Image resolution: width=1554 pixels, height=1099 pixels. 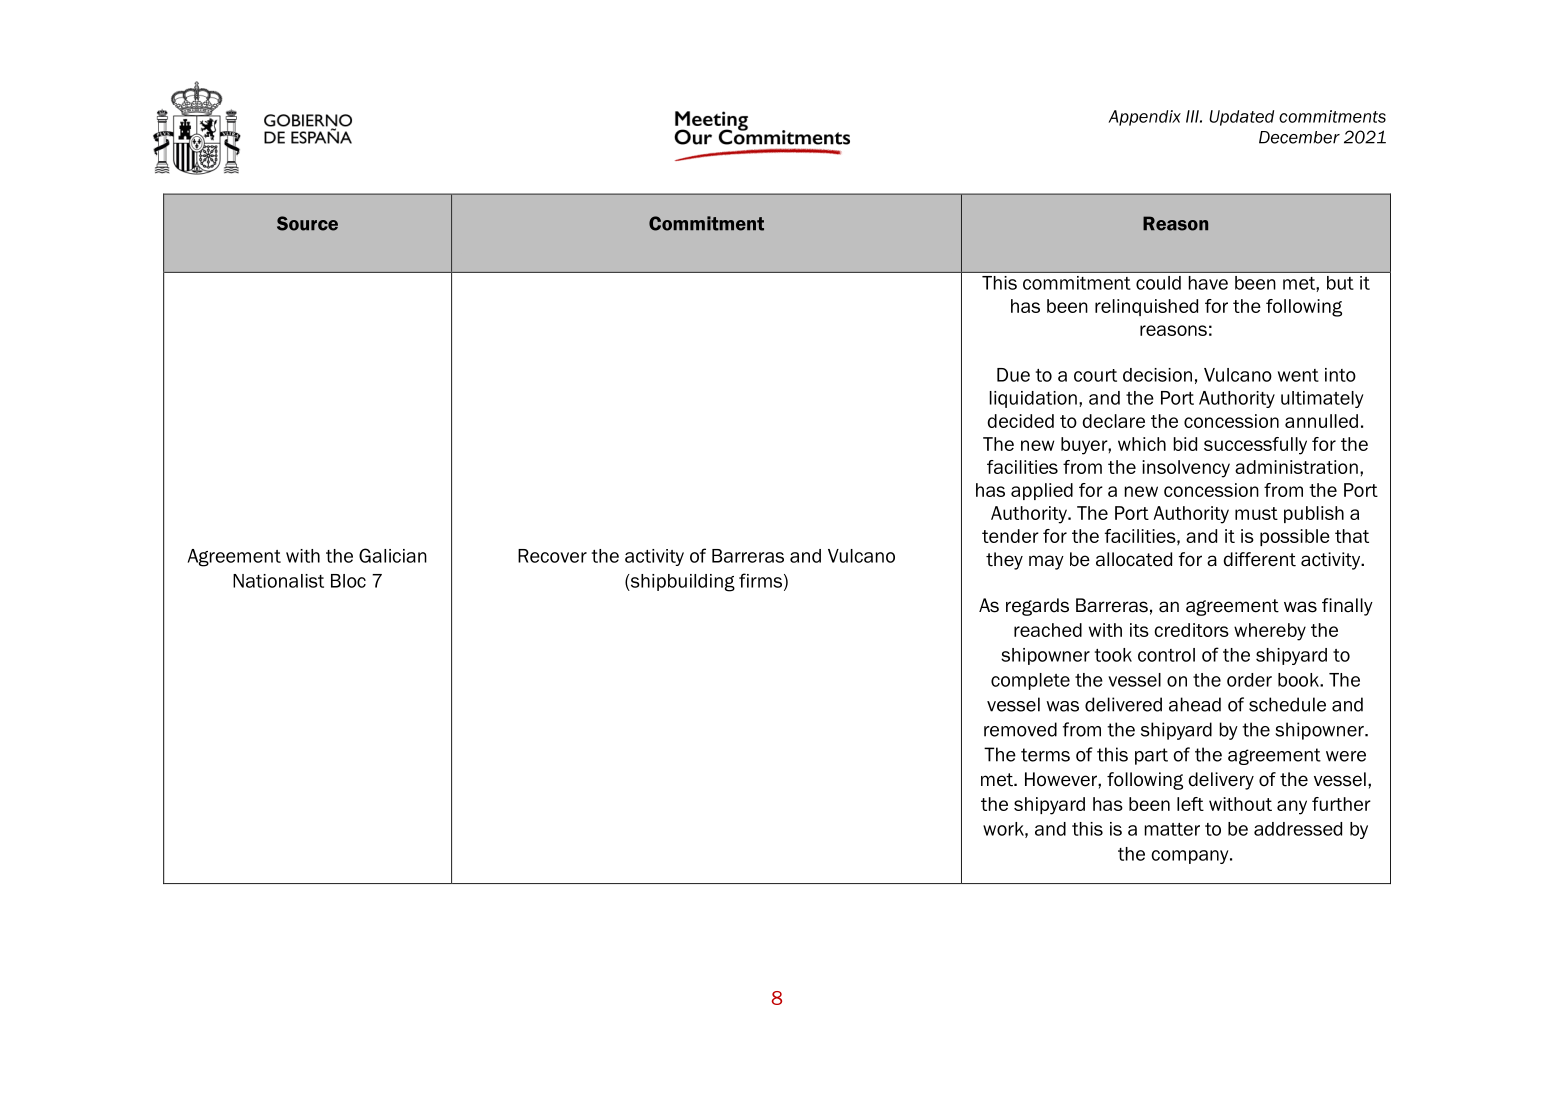 What do you see at coordinates (1146, 307) in the screenshot?
I see `relinquished` at bounding box center [1146, 307].
